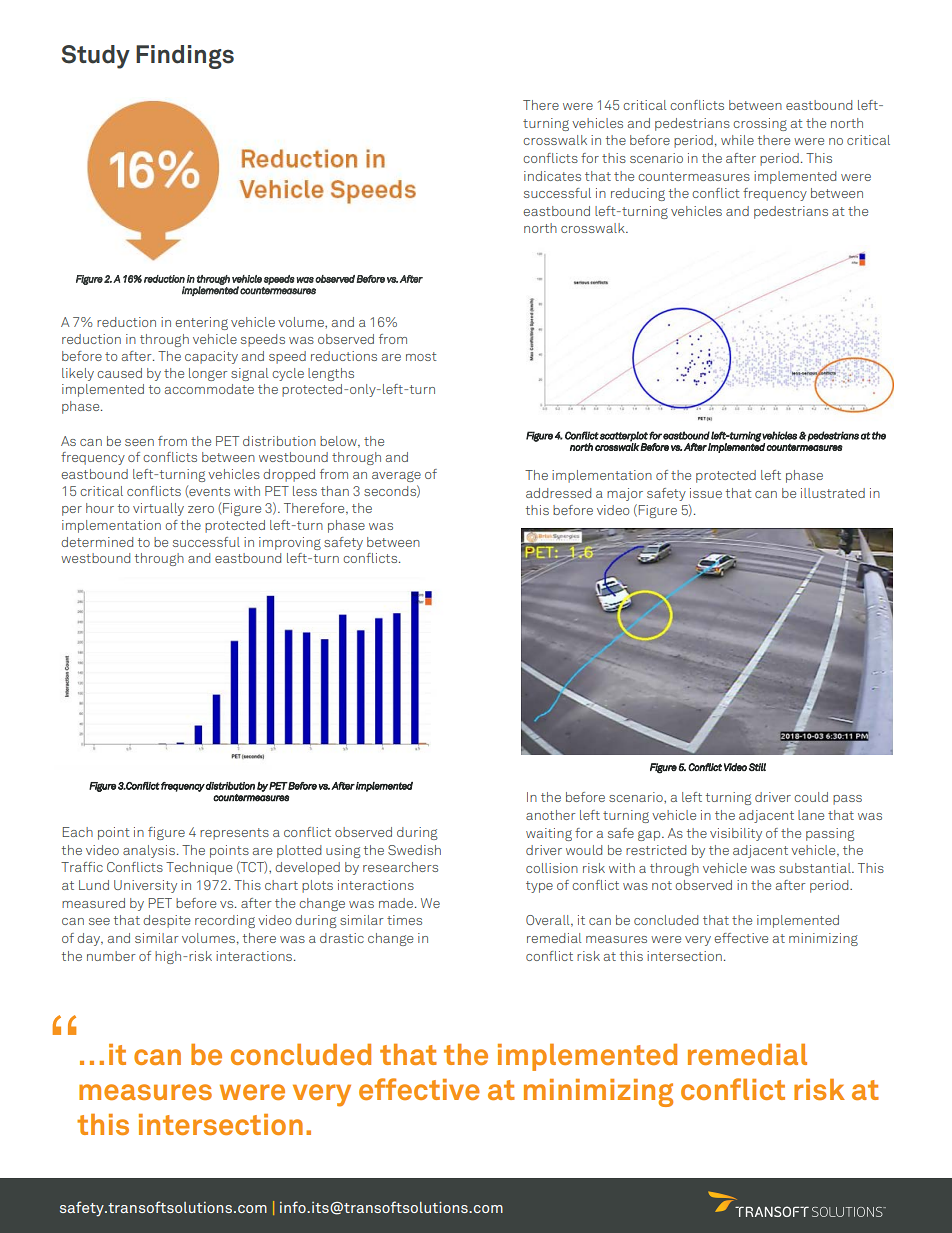 This document has width=952, height=1233. What do you see at coordinates (421, 356) in the document?
I see `most` at bounding box center [421, 356].
